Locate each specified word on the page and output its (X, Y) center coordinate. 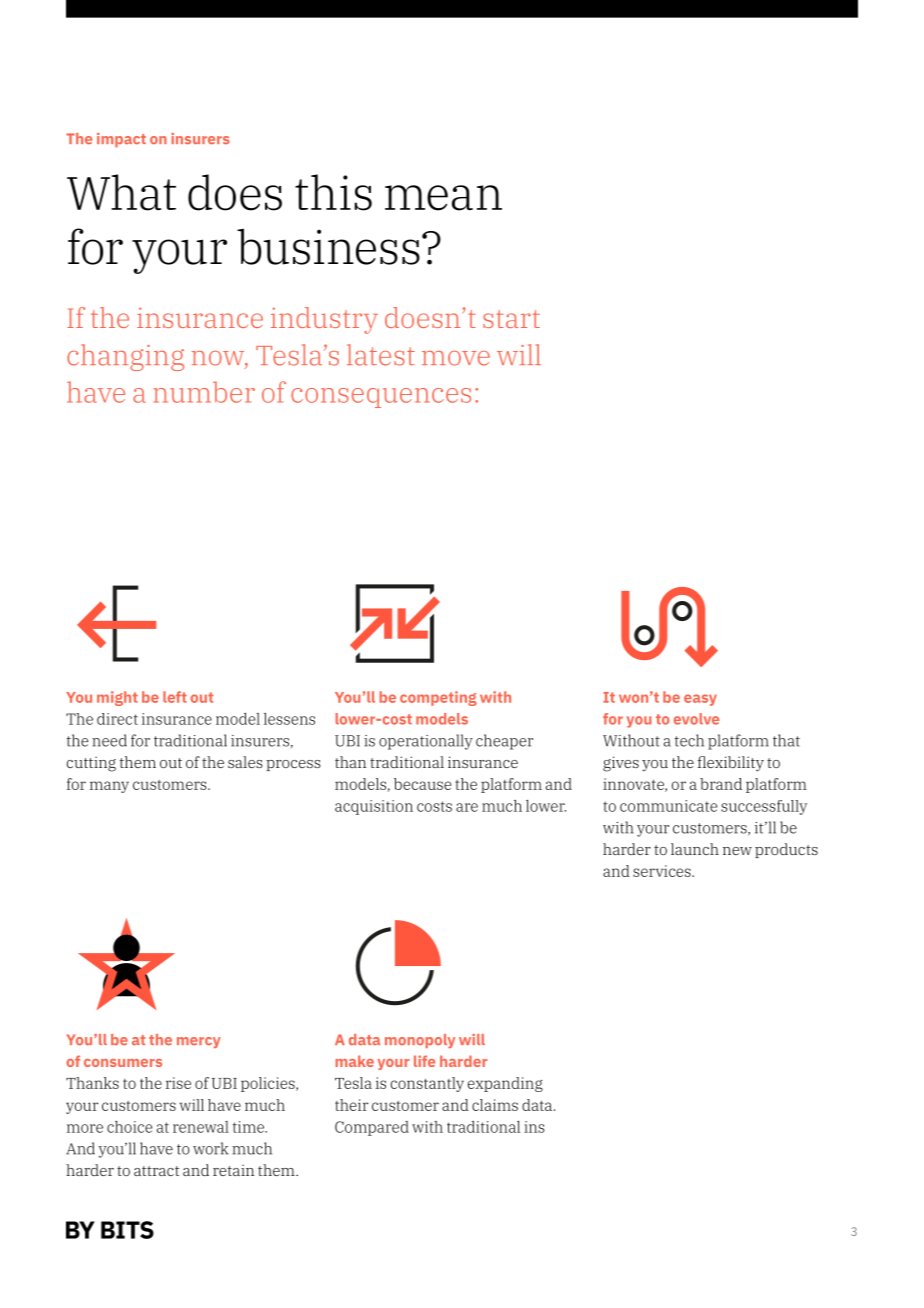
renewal (201, 1127)
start (511, 319)
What (121, 192)
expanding (505, 1084)
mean (443, 198)
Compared (372, 1128)
